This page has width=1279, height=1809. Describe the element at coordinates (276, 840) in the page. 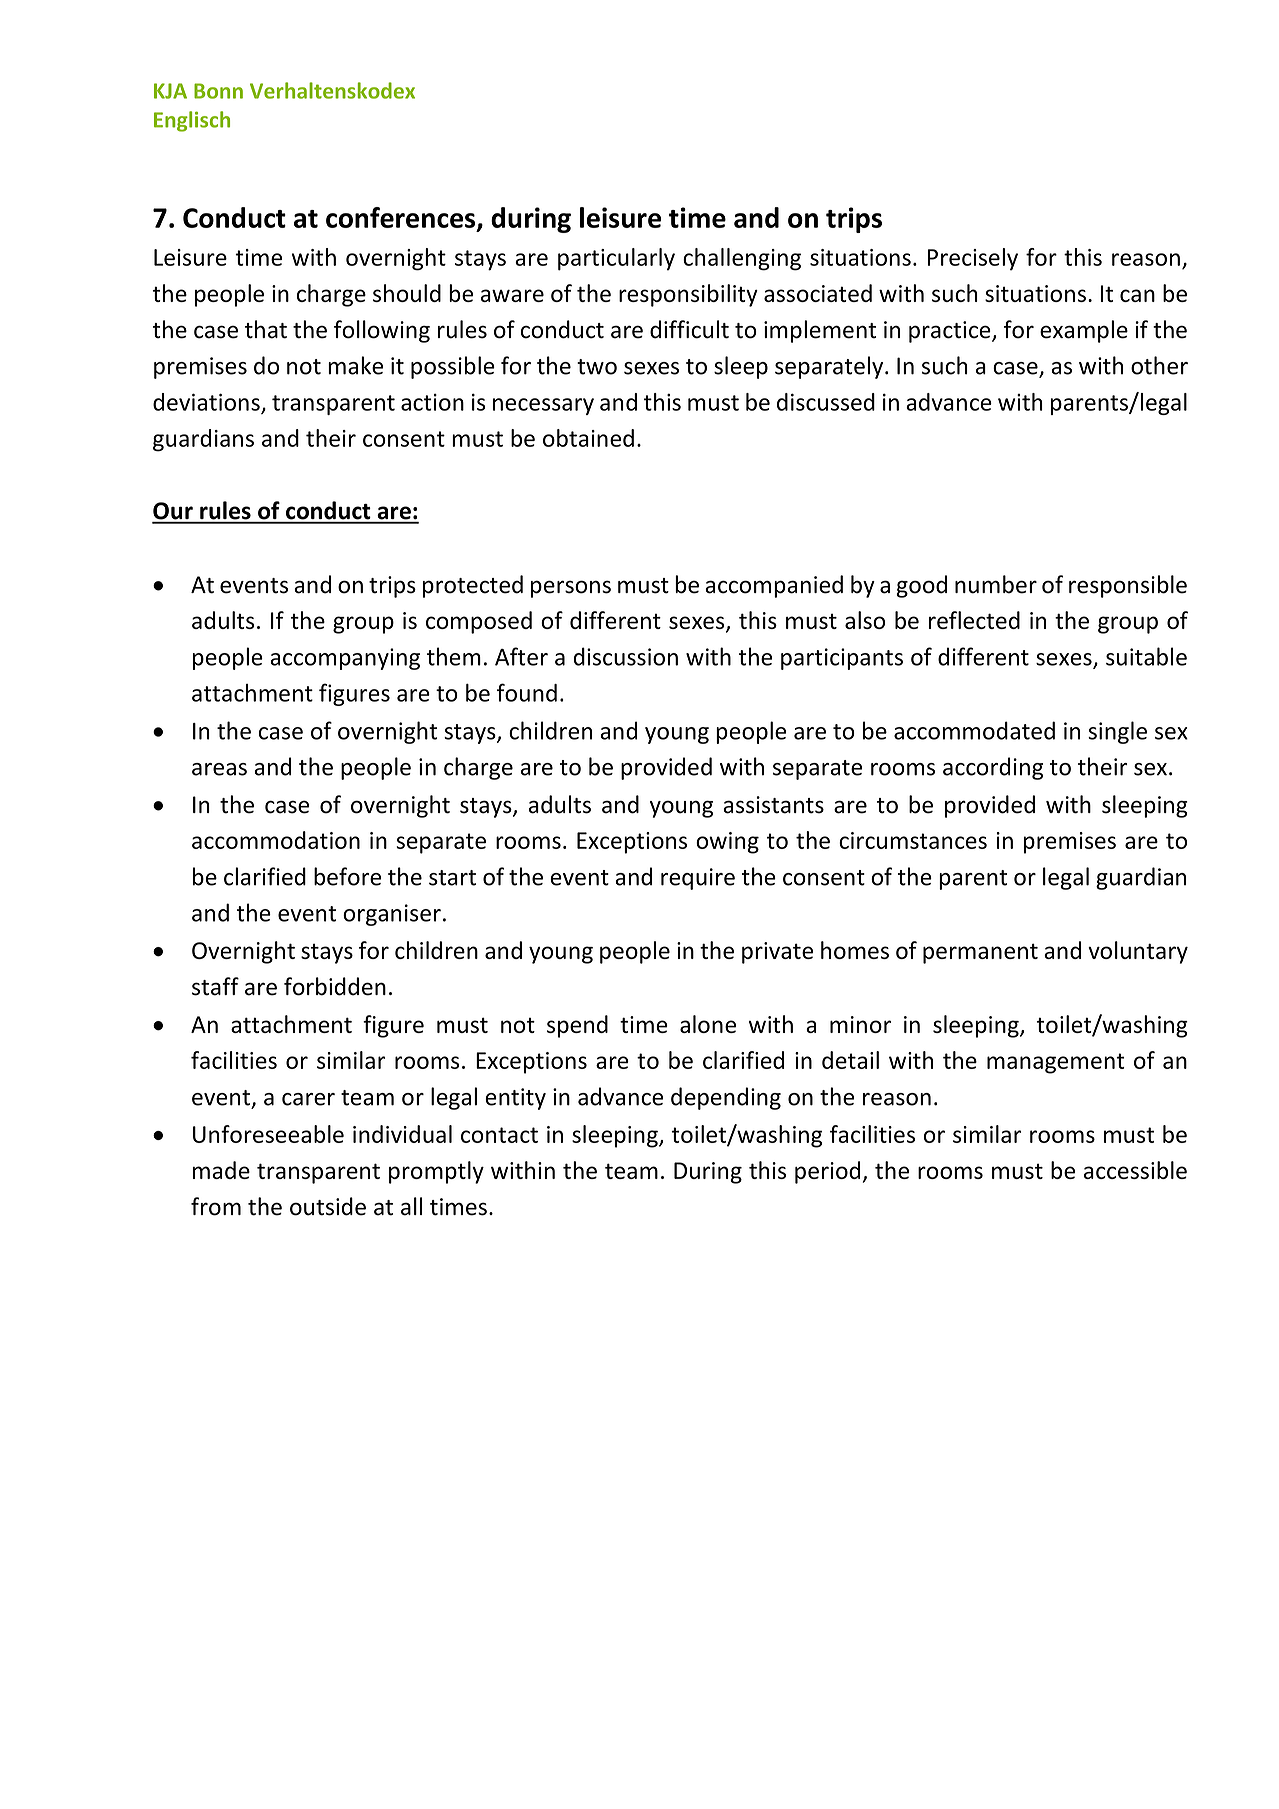

I see `accommodation` at that location.
